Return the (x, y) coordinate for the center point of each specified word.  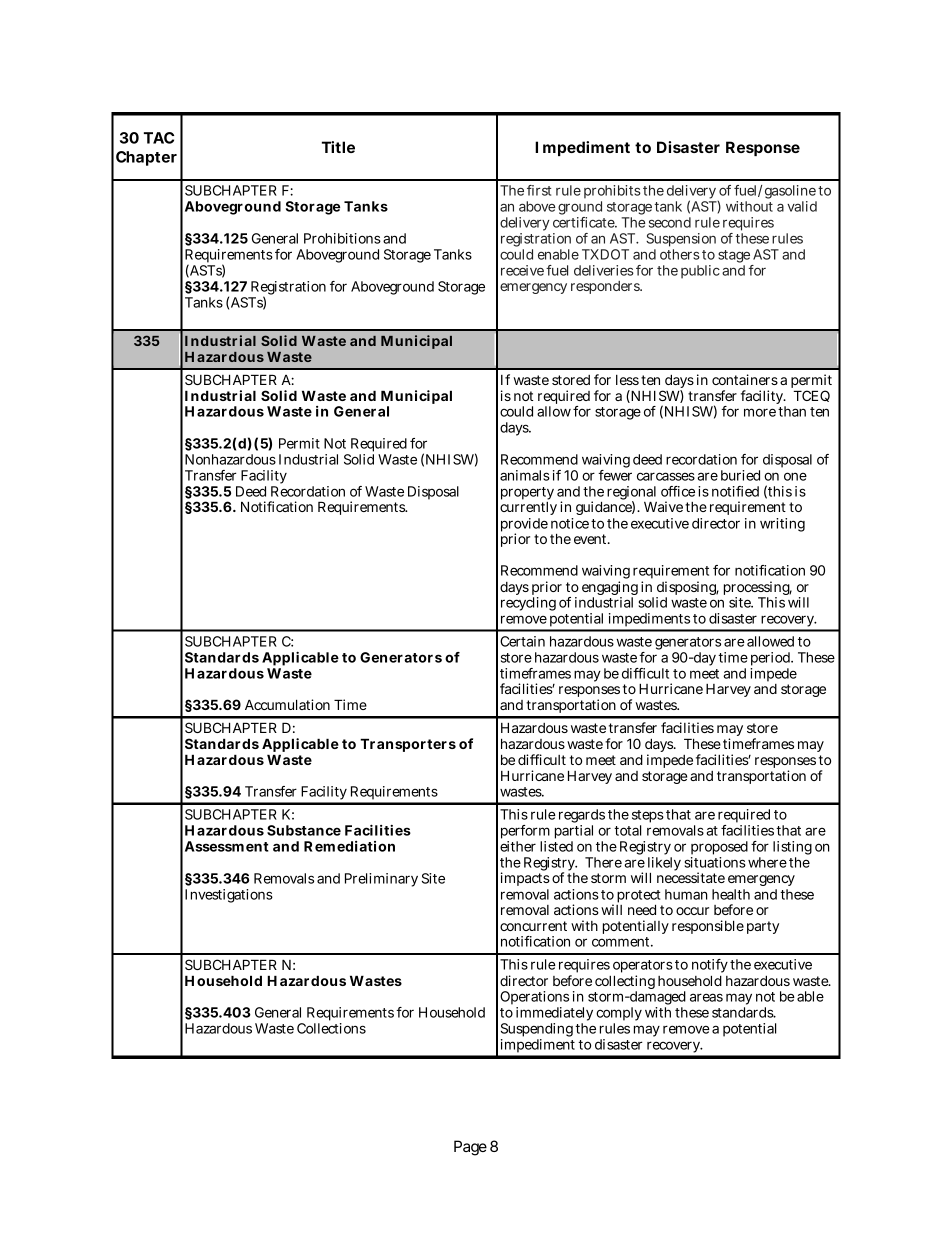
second (670, 222)
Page (470, 1148)
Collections (331, 1028)
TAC (159, 138)
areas (706, 997)
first (539, 190)
